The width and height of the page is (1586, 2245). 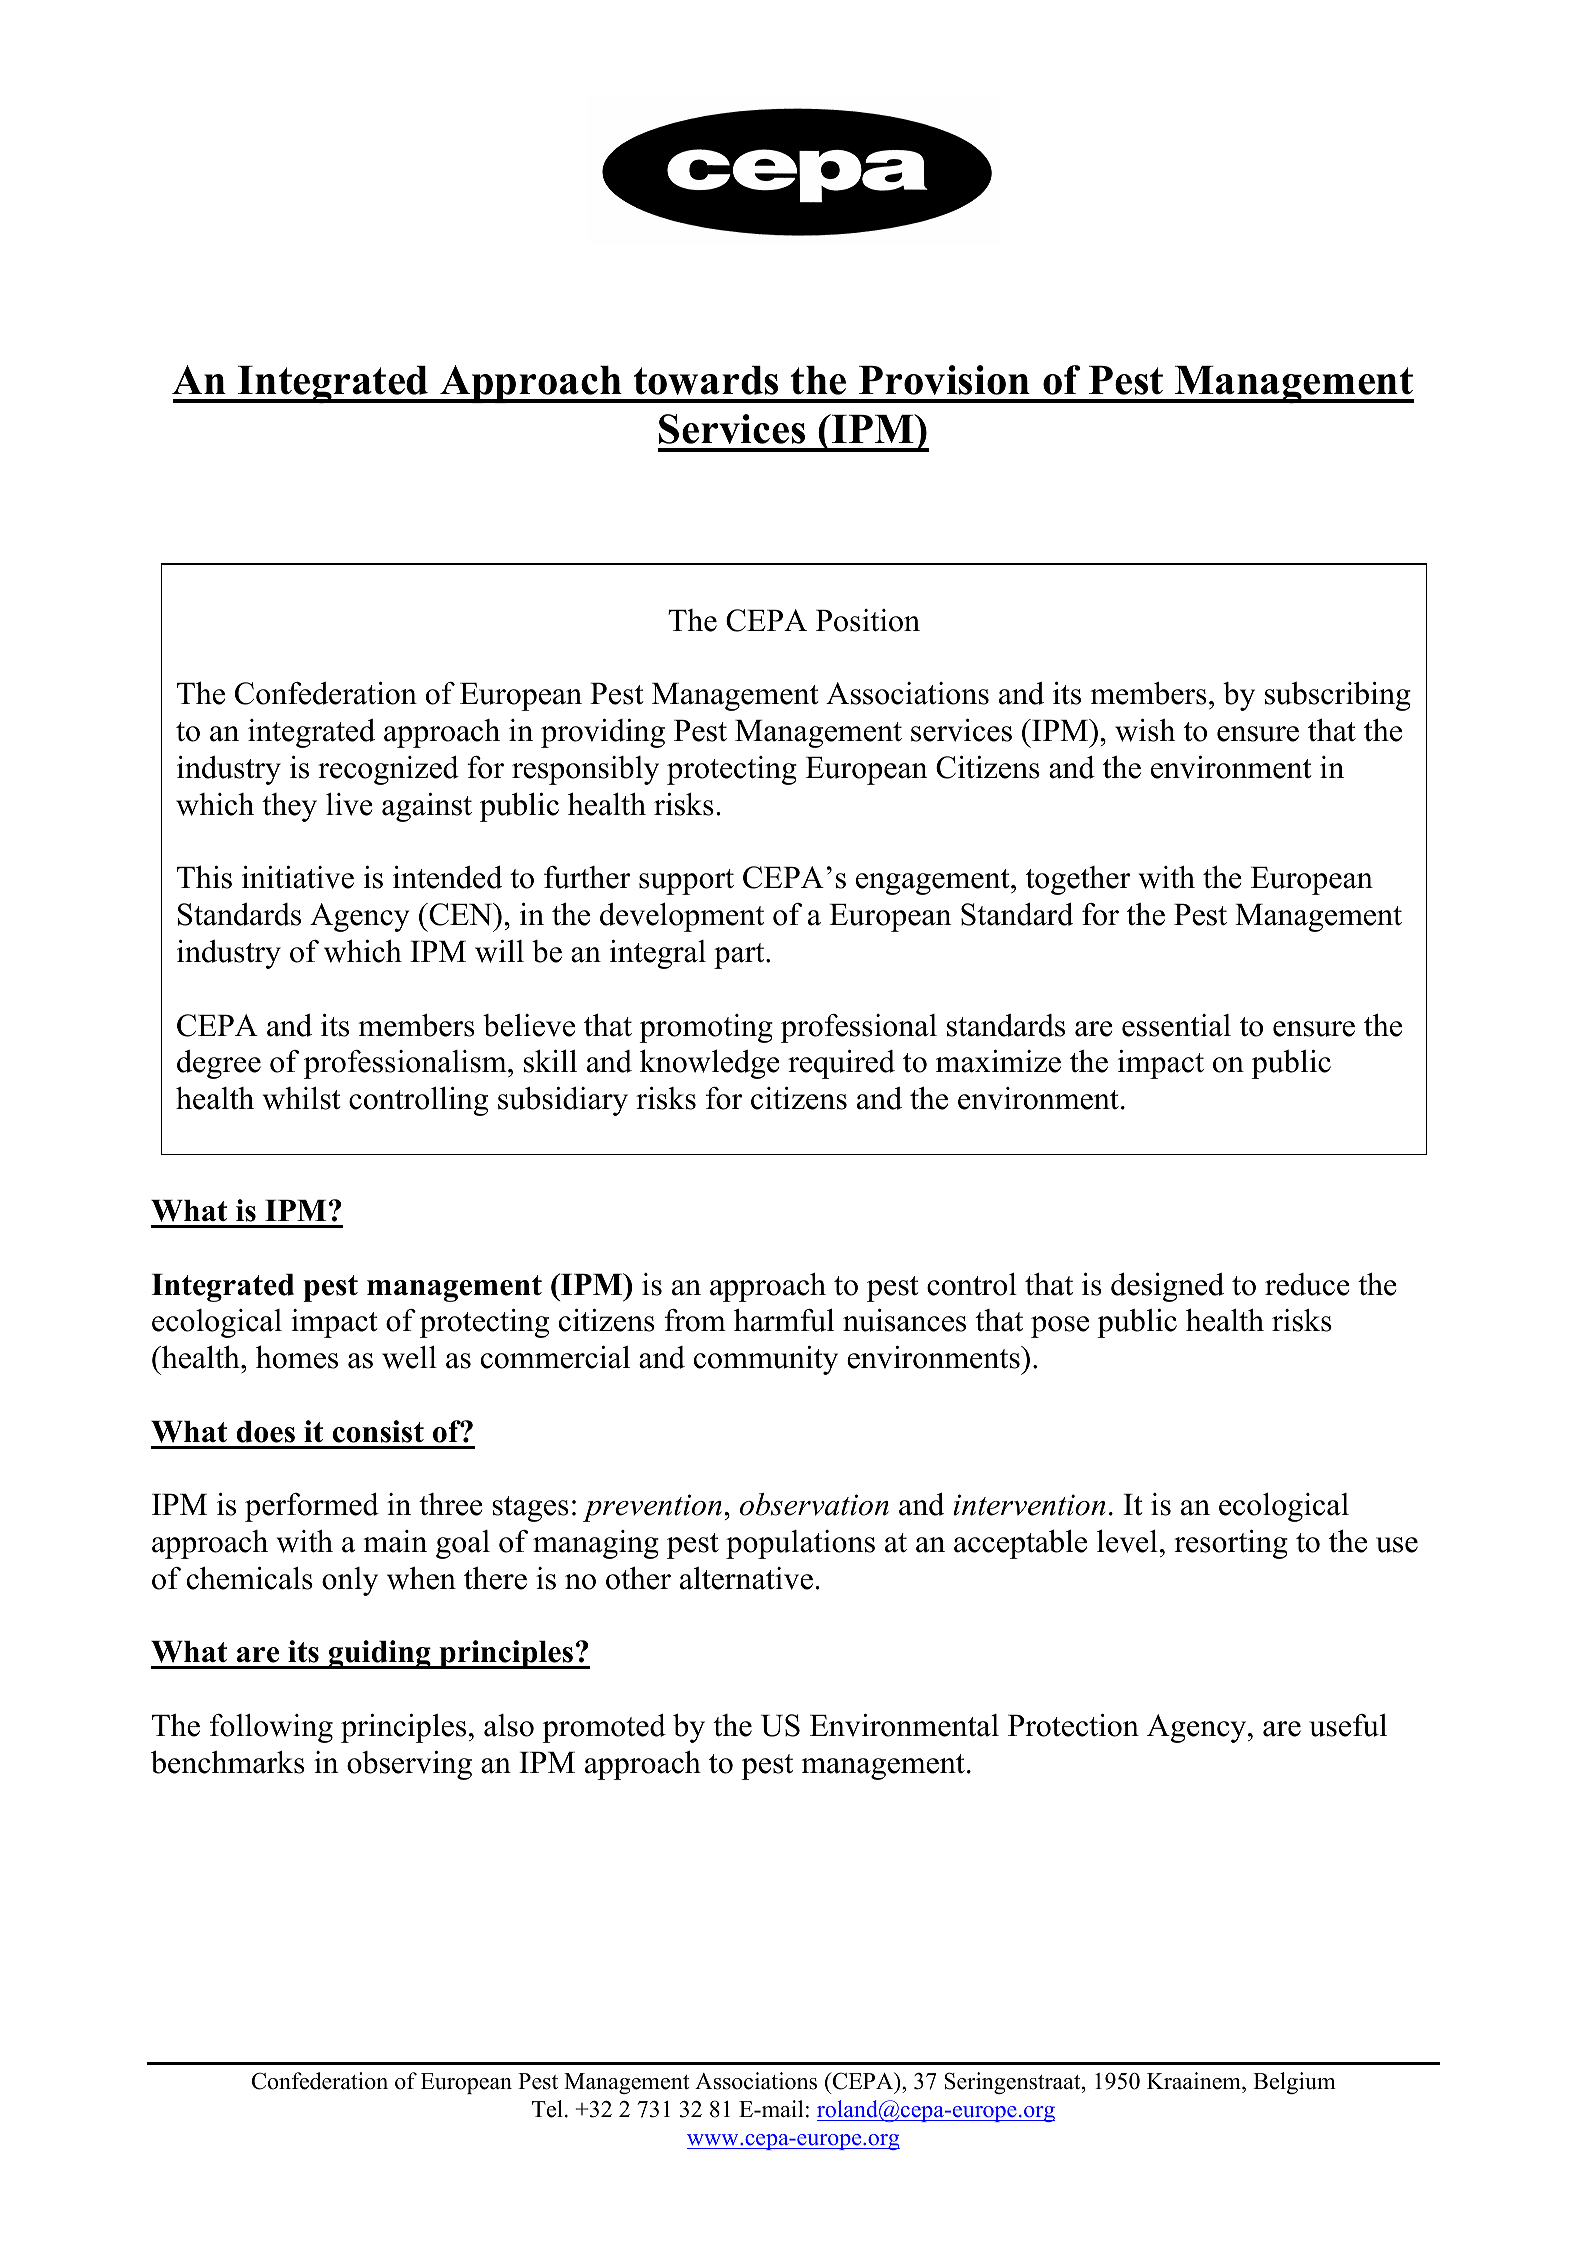 What do you see at coordinates (298, 877) in the page?
I see `initiative` at bounding box center [298, 877].
